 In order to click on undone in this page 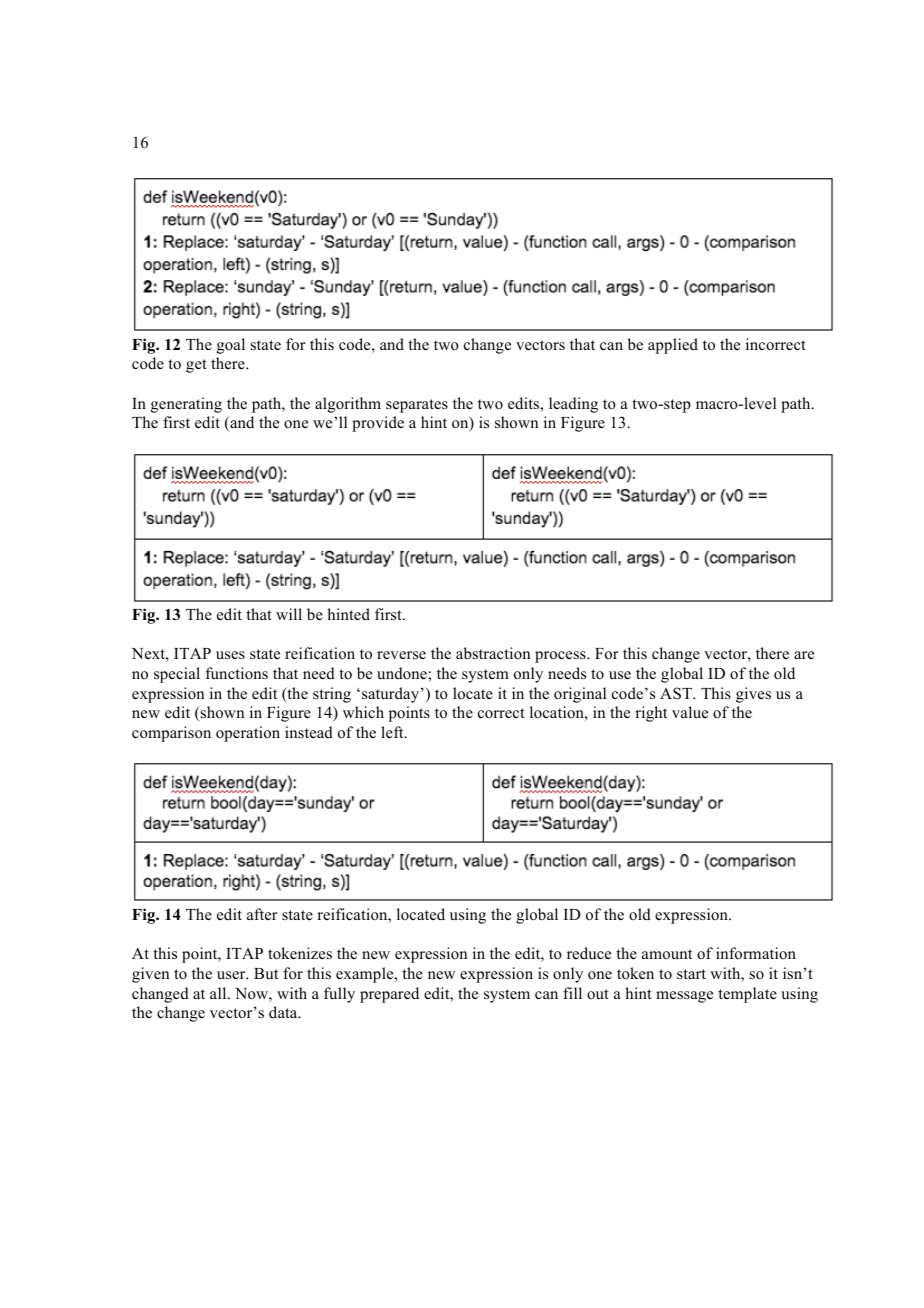, I will do `click(403, 673)`.
